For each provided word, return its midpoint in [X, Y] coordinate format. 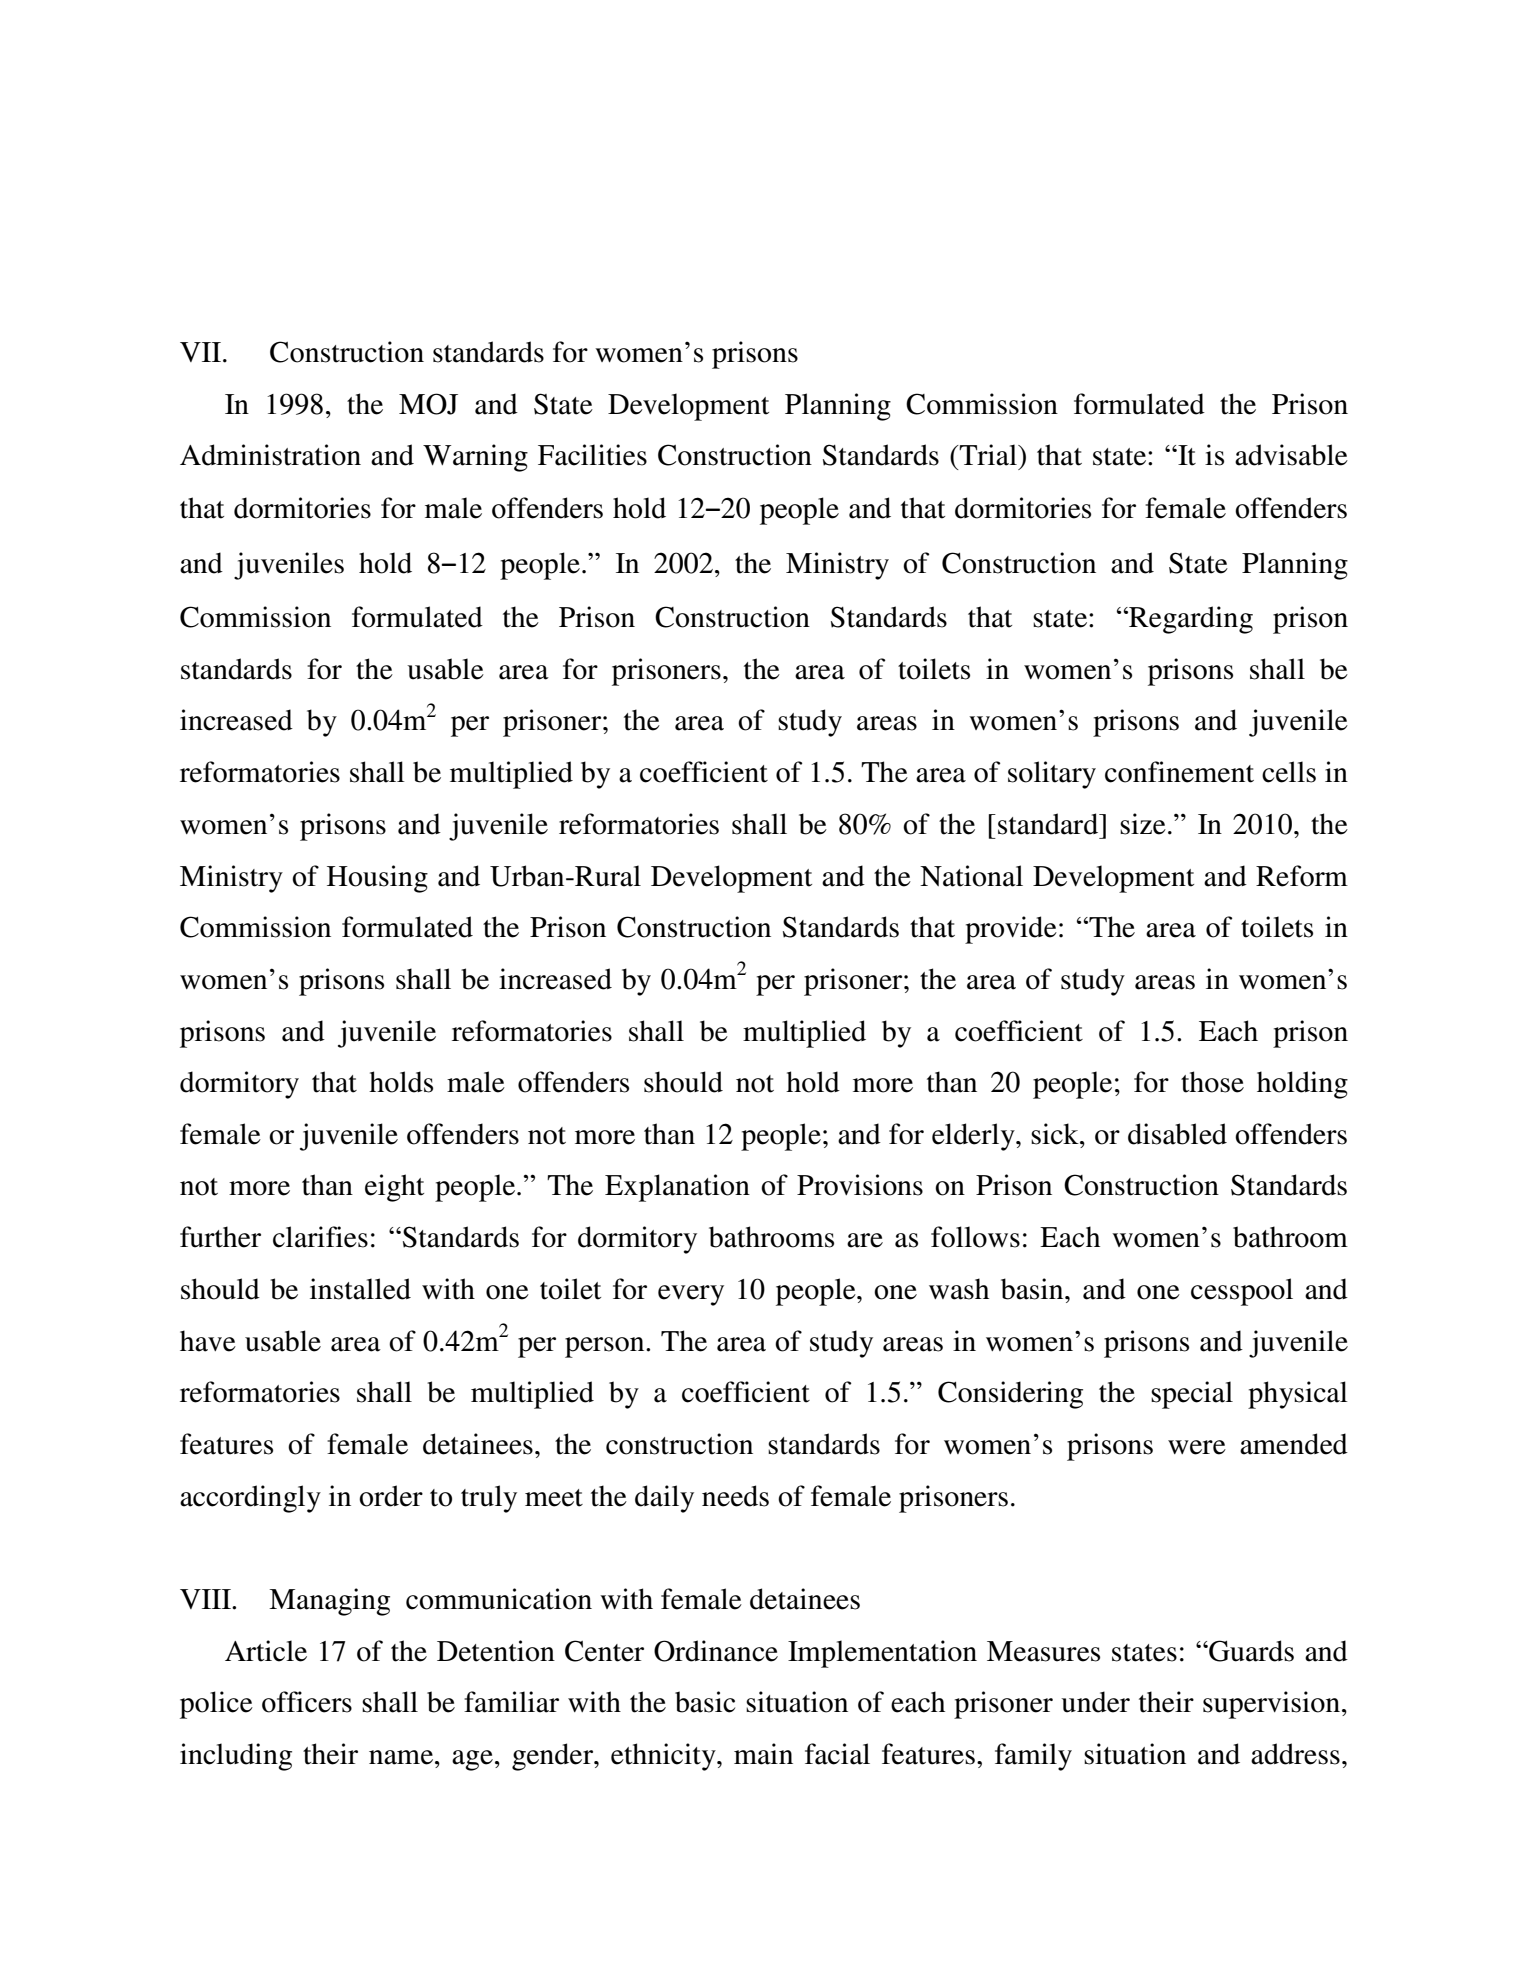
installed [360, 1289]
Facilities [592, 455]
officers [307, 1702]
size [1143, 824]
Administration [270, 455]
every [691, 1295]
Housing [377, 879]
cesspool [1242, 1292]
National [971, 876]
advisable [1291, 455]
